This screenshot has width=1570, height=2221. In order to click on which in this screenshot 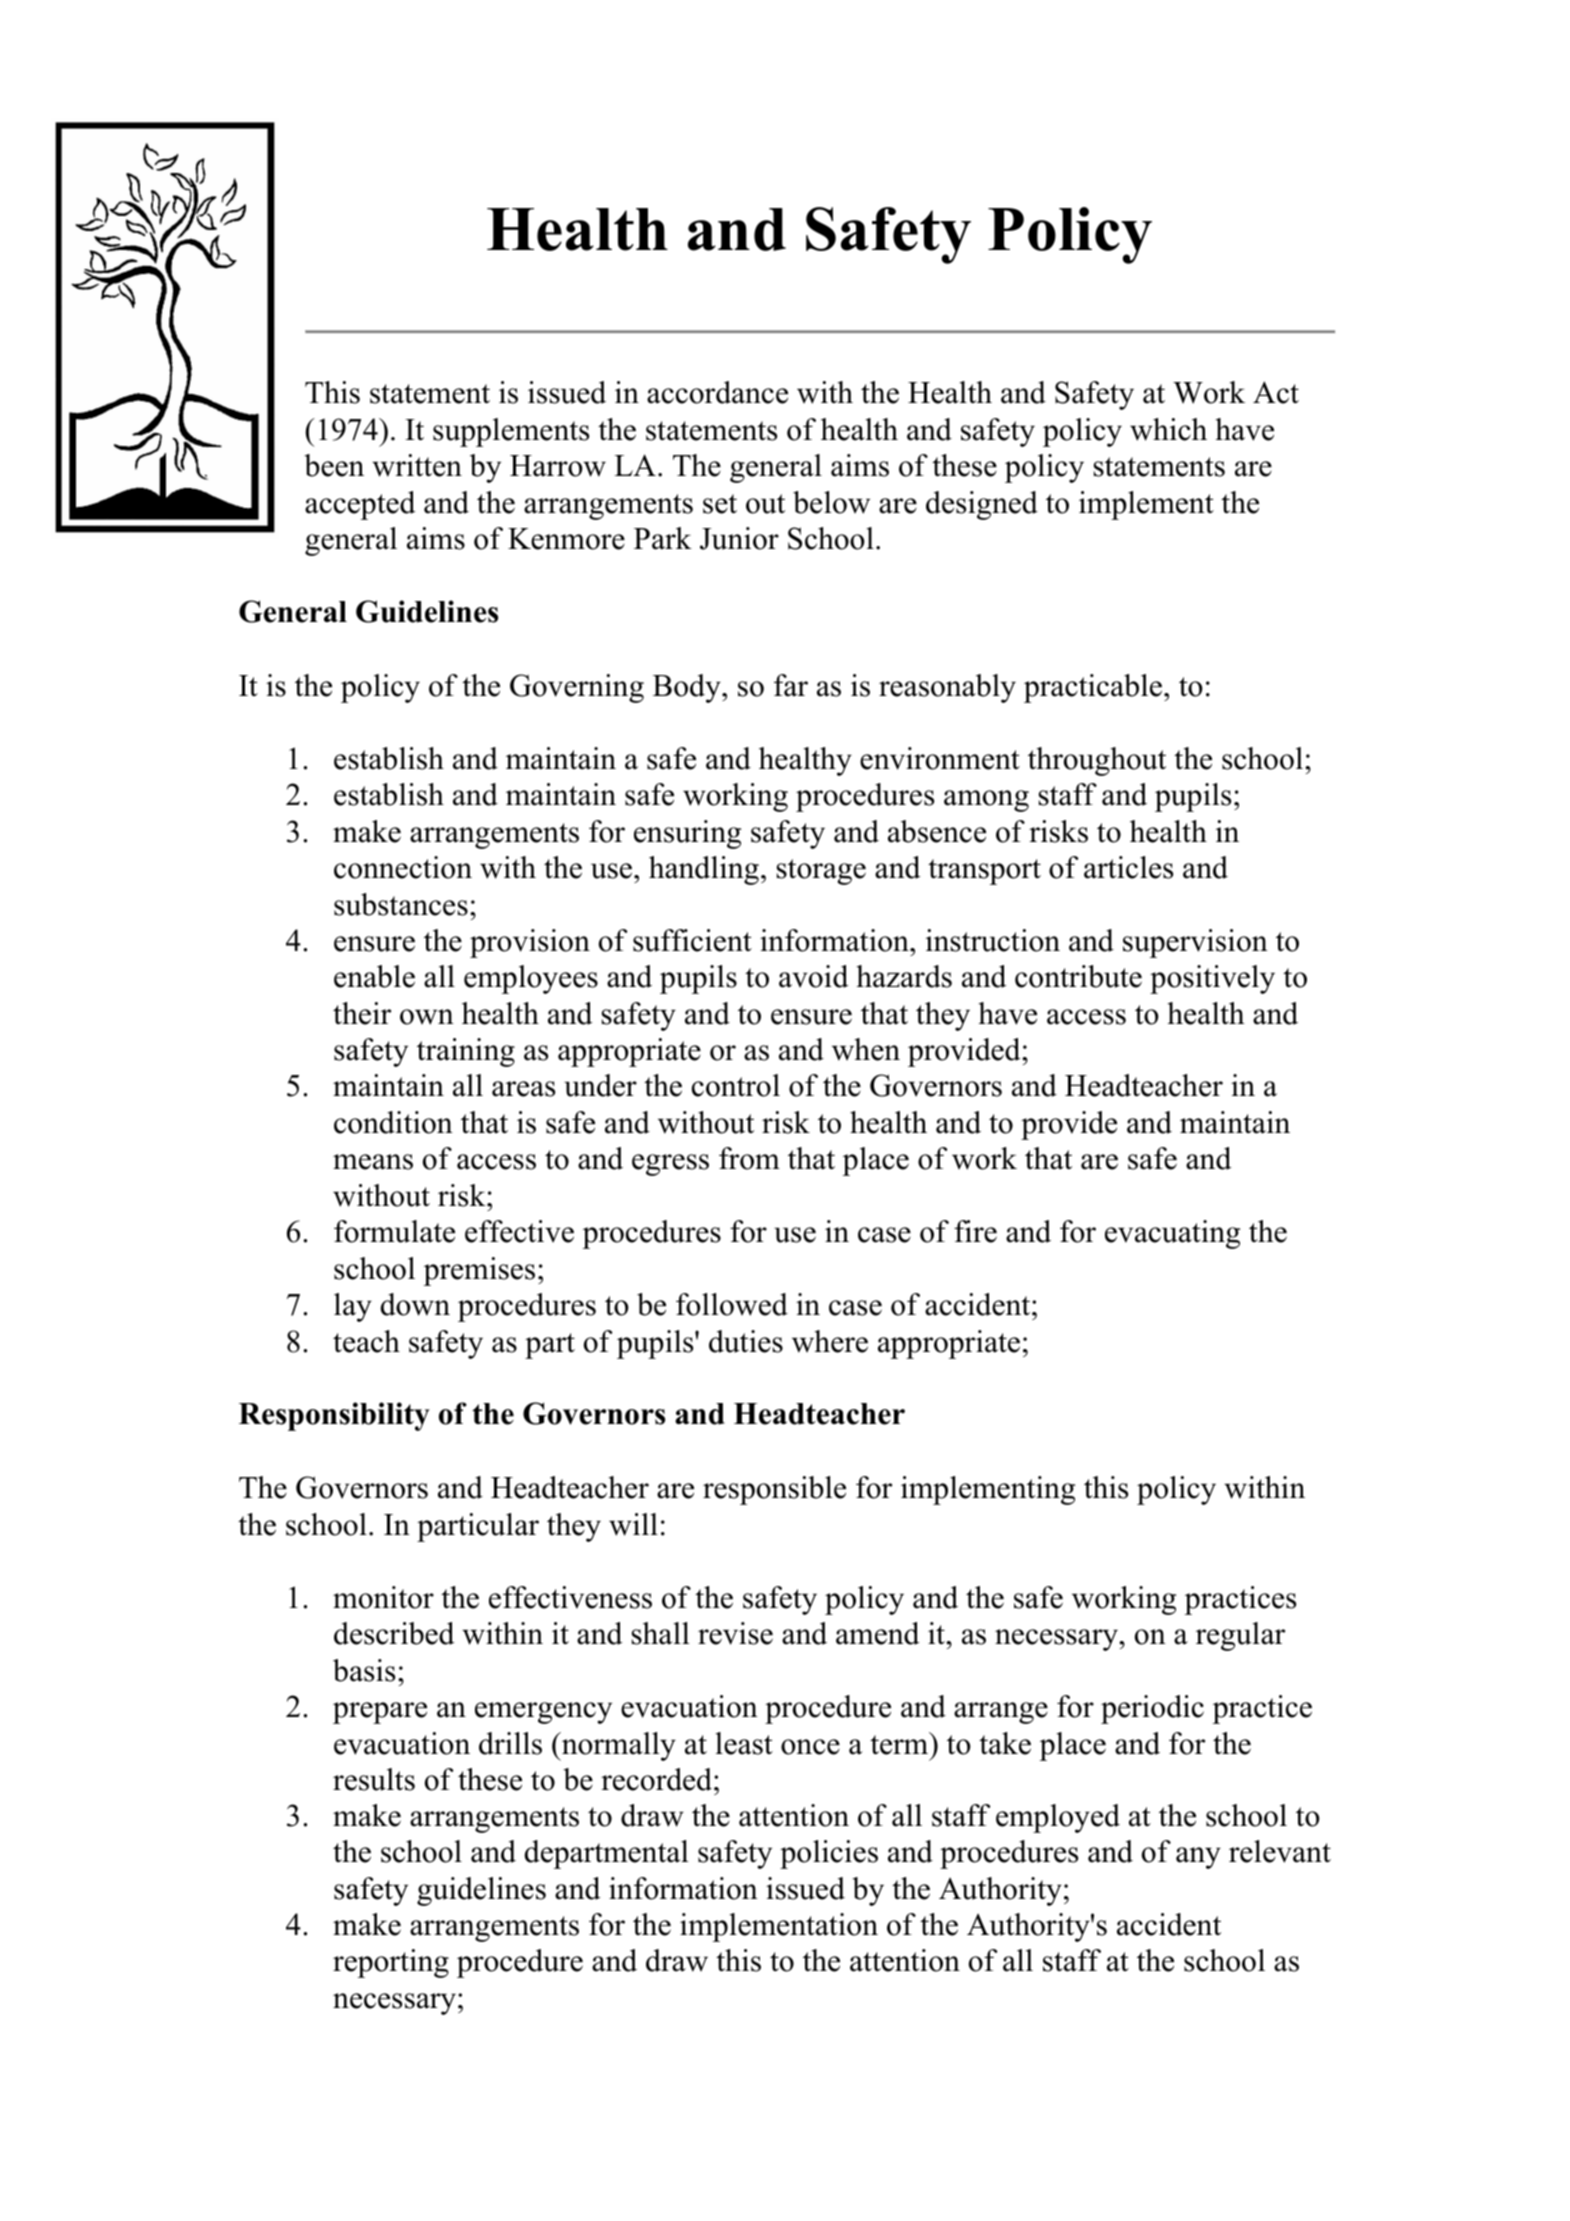, I will do `click(1168, 429)`.
